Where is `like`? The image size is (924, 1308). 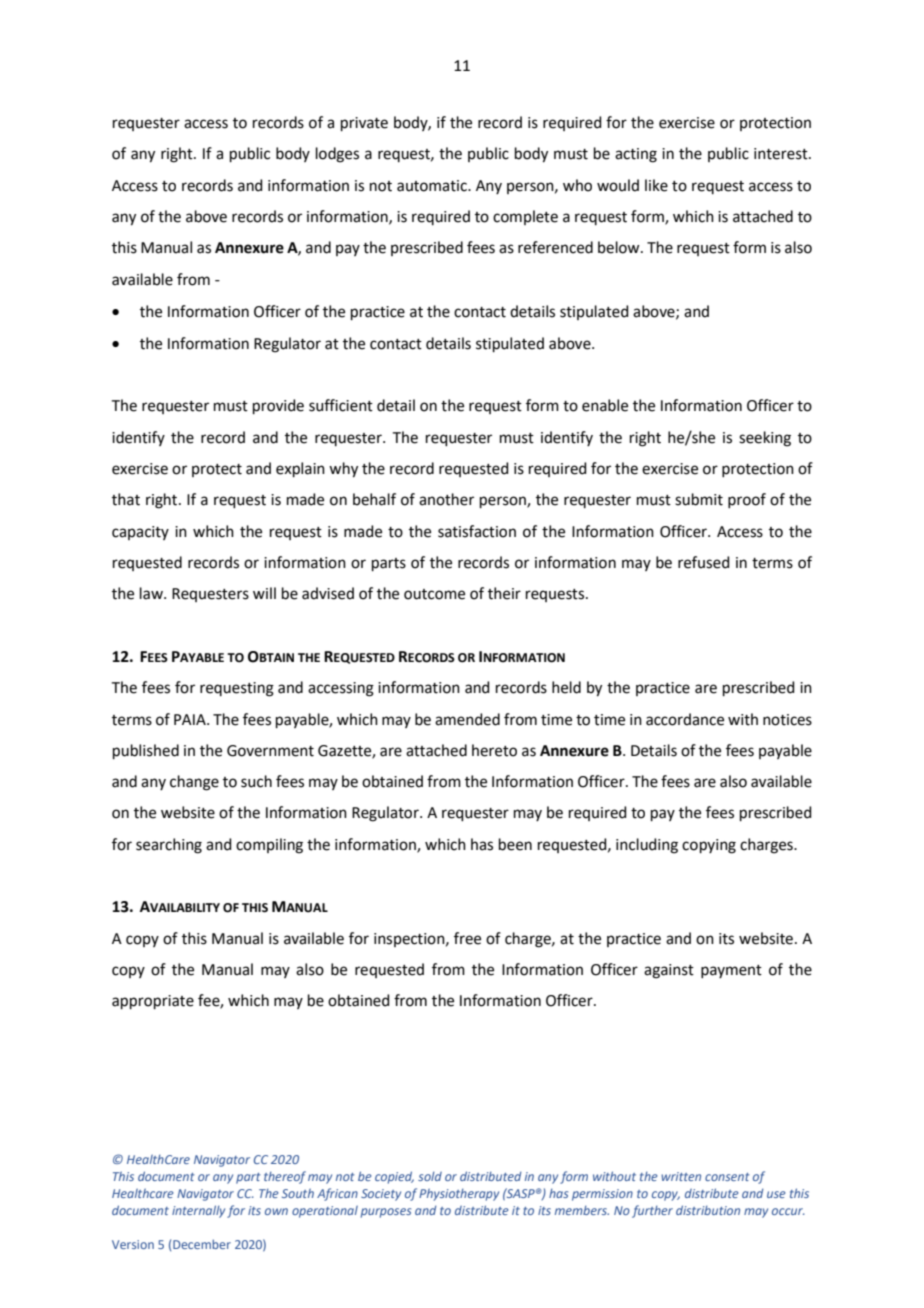 like is located at coordinates (656, 185).
